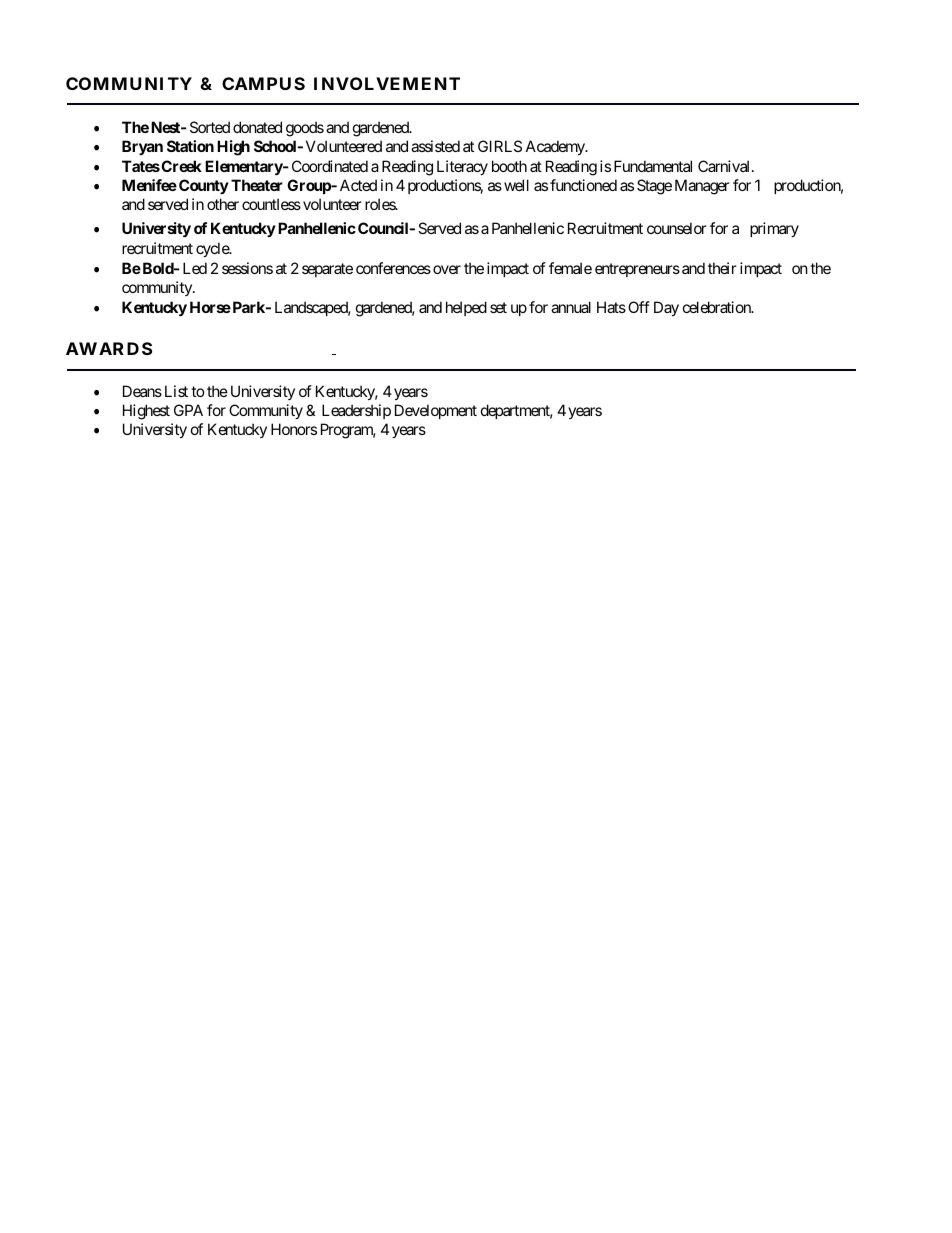  Describe the element at coordinates (556, 147) in the screenshot. I see `Academy` at that location.
